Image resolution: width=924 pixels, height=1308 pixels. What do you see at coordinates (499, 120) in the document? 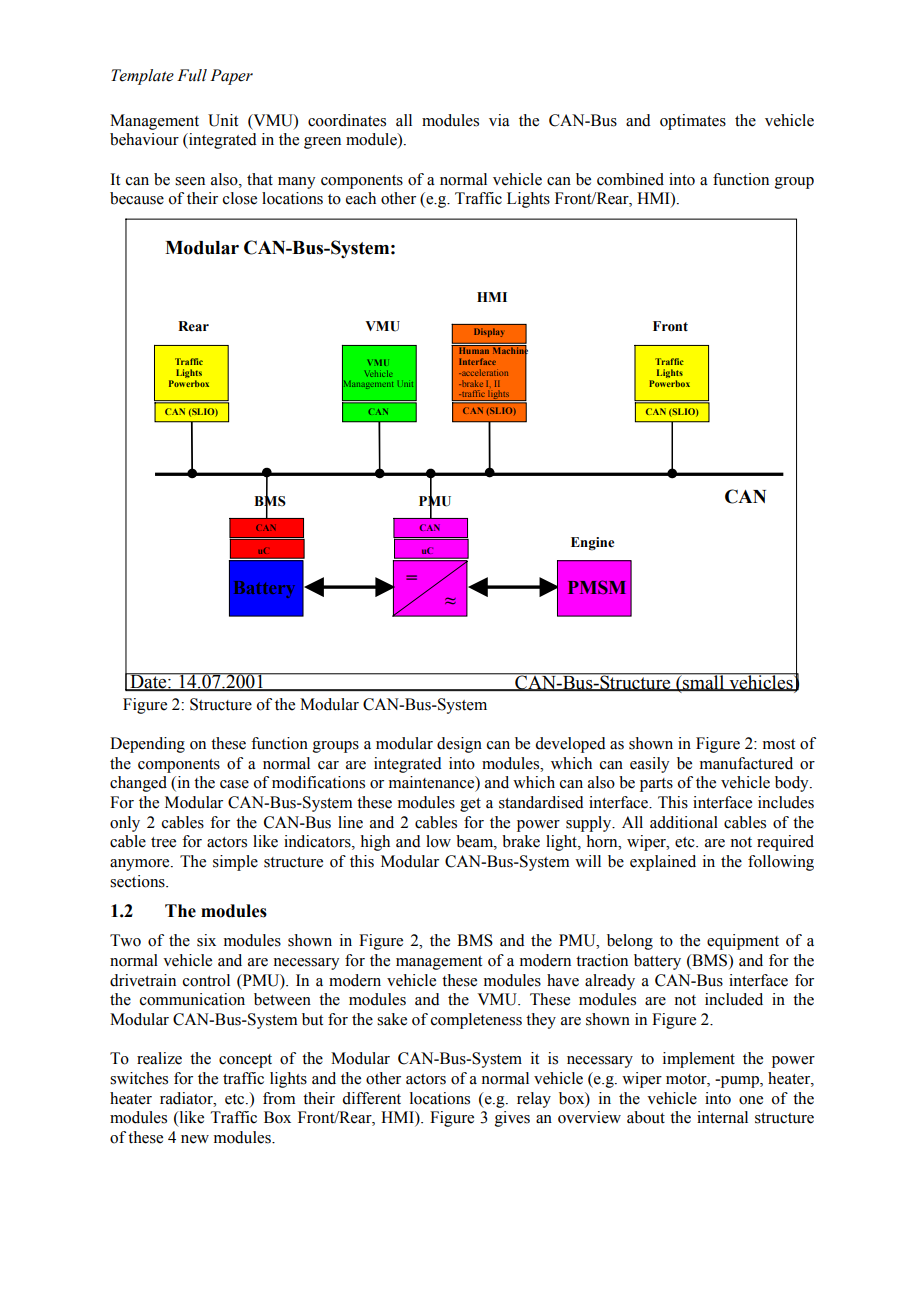
I see `via` at bounding box center [499, 120].
